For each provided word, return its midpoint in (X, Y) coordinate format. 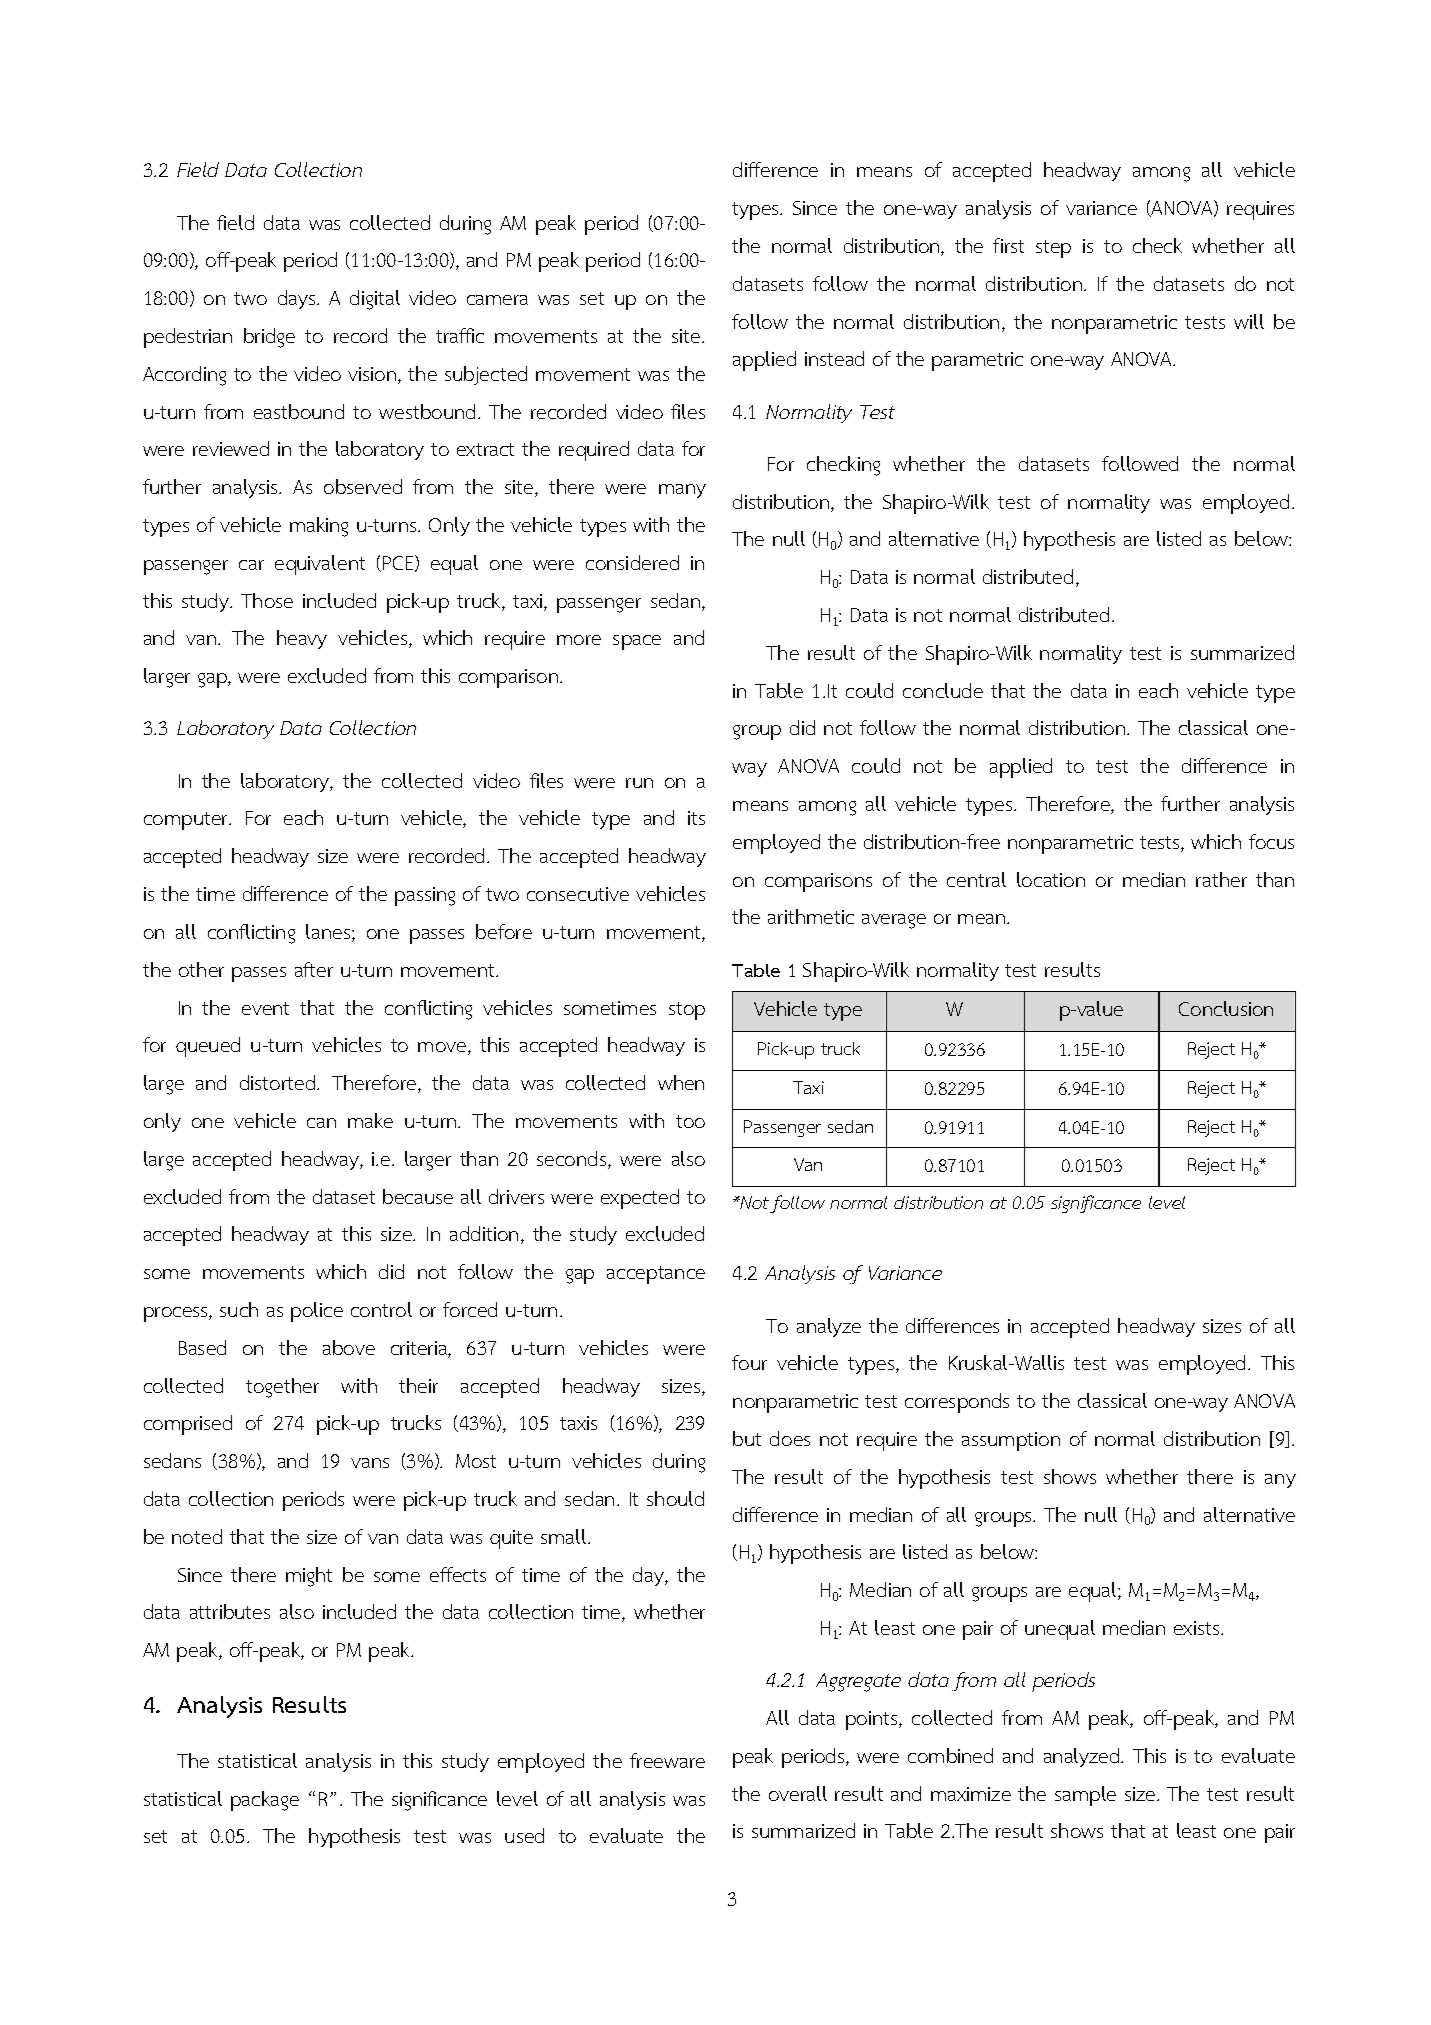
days (298, 299)
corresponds (957, 1403)
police (317, 1312)
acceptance (656, 1275)
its (696, 818)
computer (187, 821)
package (265, 1801)
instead (834, 358)
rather (1221, 879)
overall (798, 1793)
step (1053, 249)
